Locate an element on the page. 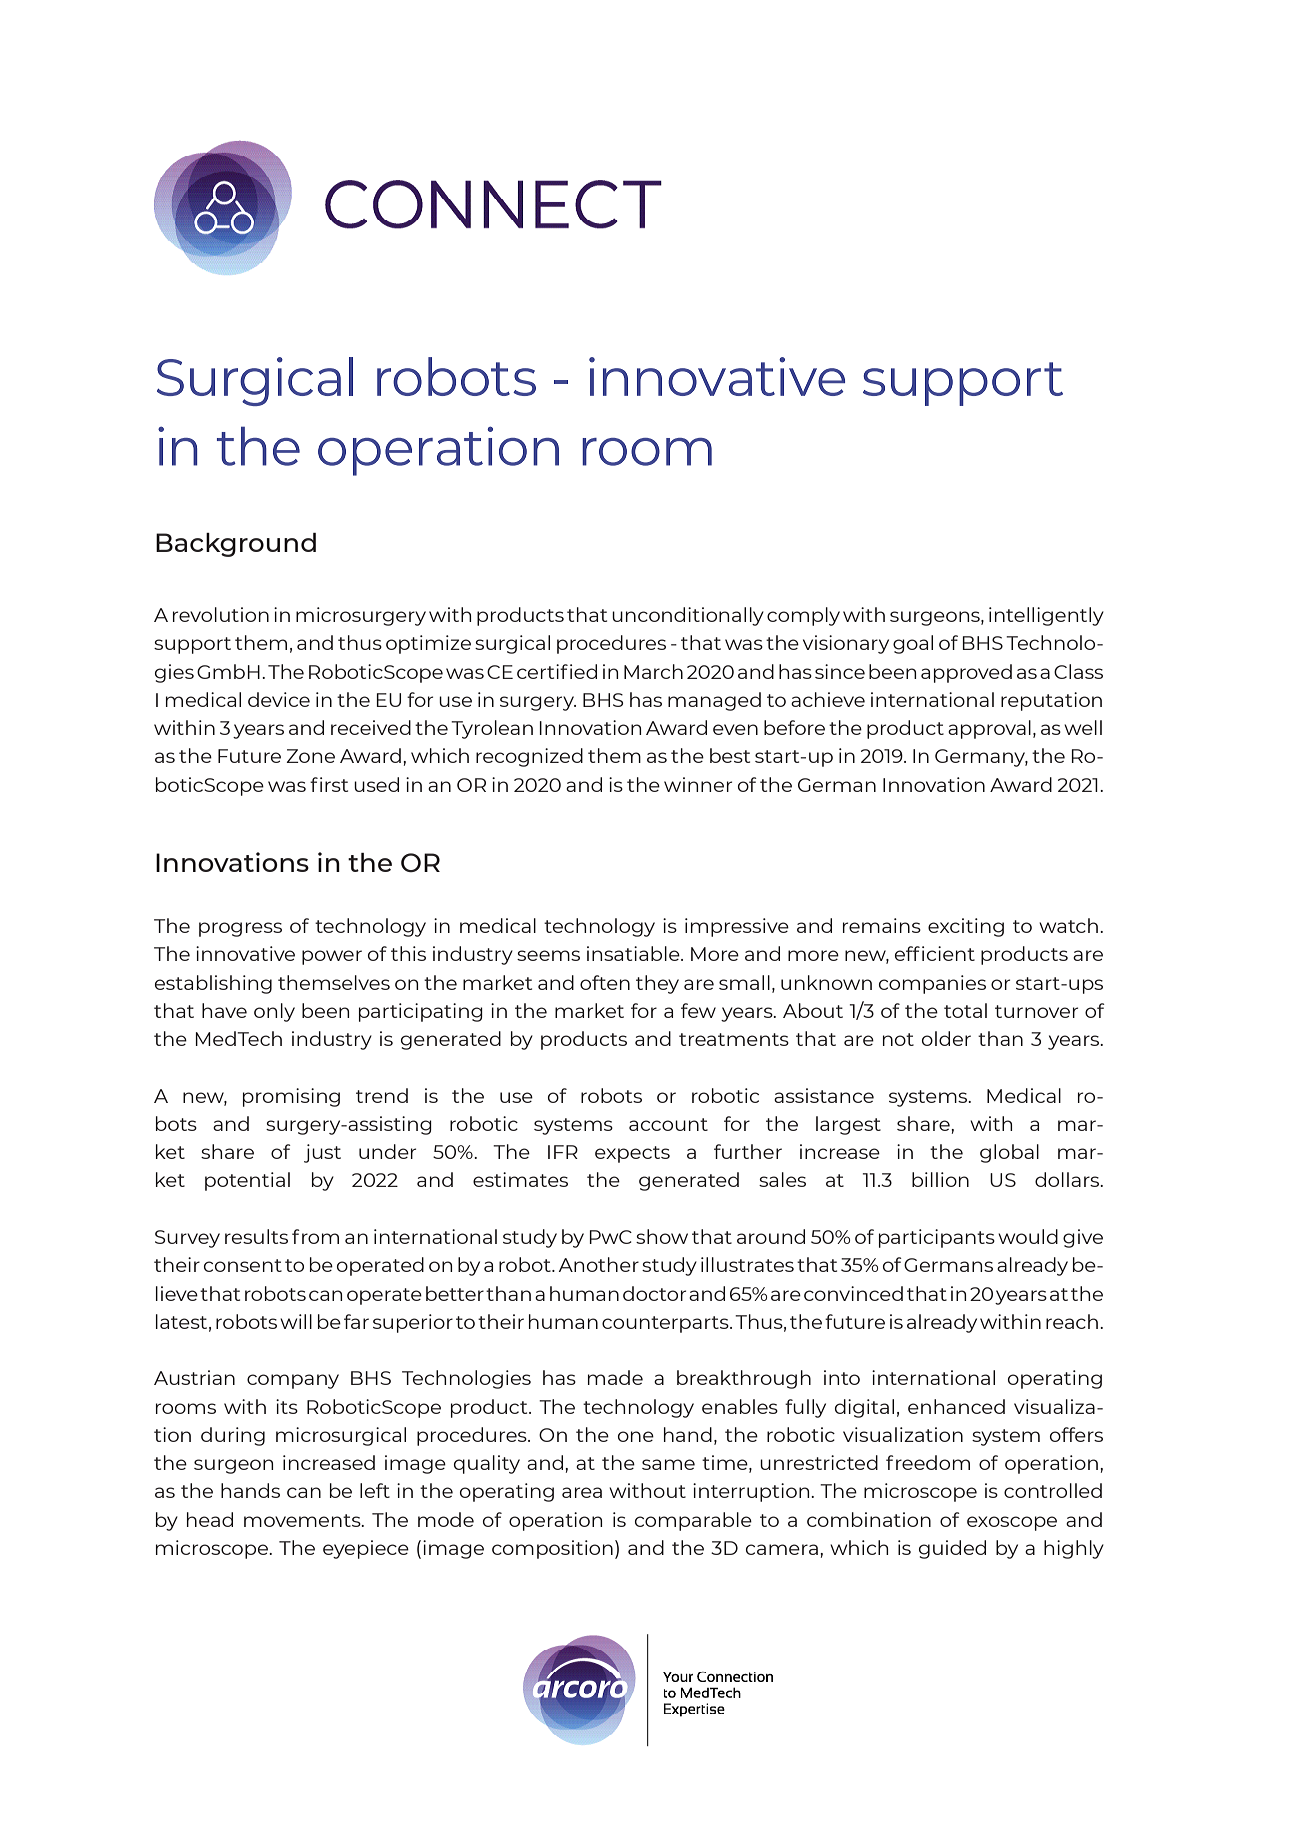  older is located at coordinates (946, 1038).
